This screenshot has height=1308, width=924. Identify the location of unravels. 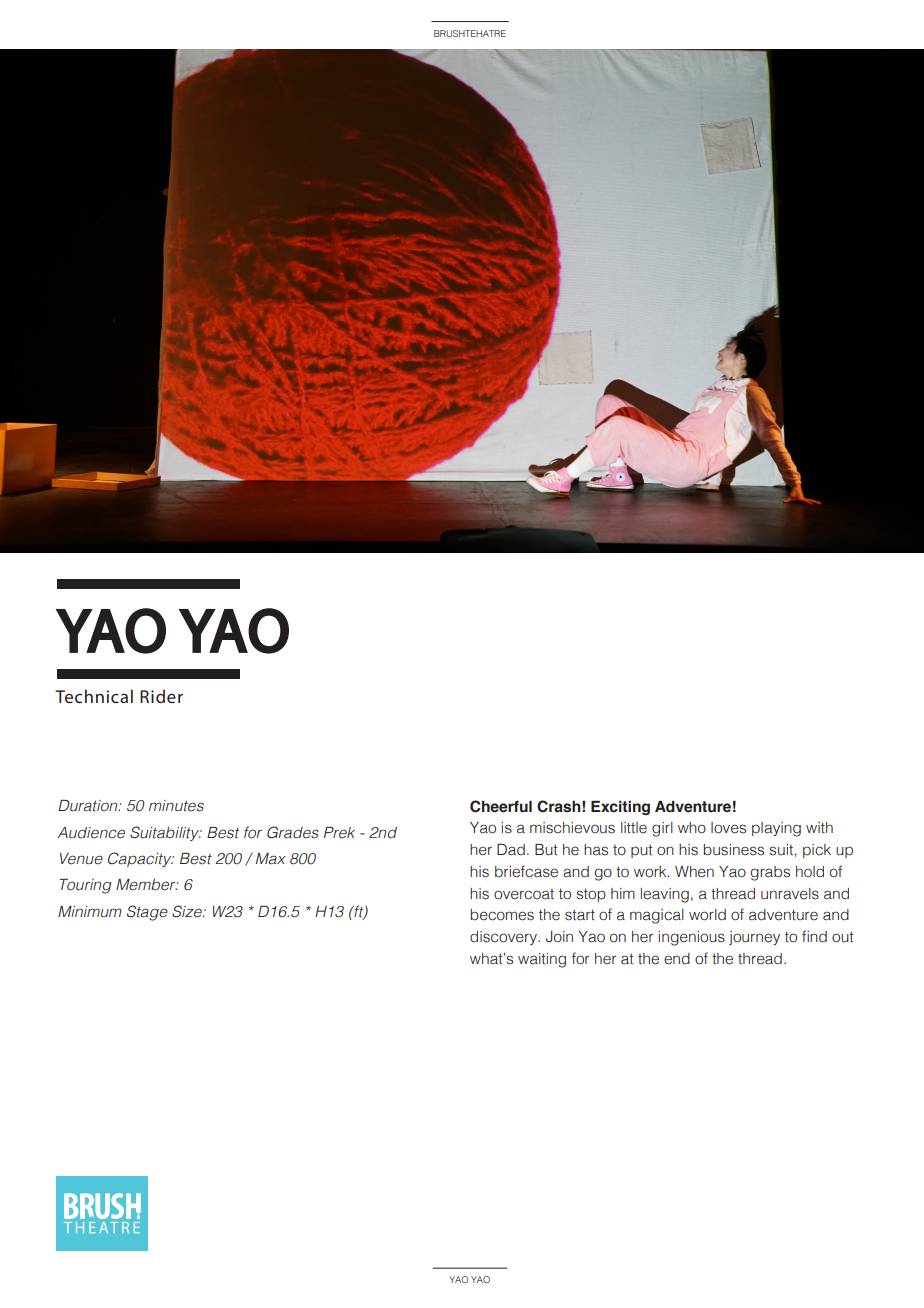
(790, 894).
